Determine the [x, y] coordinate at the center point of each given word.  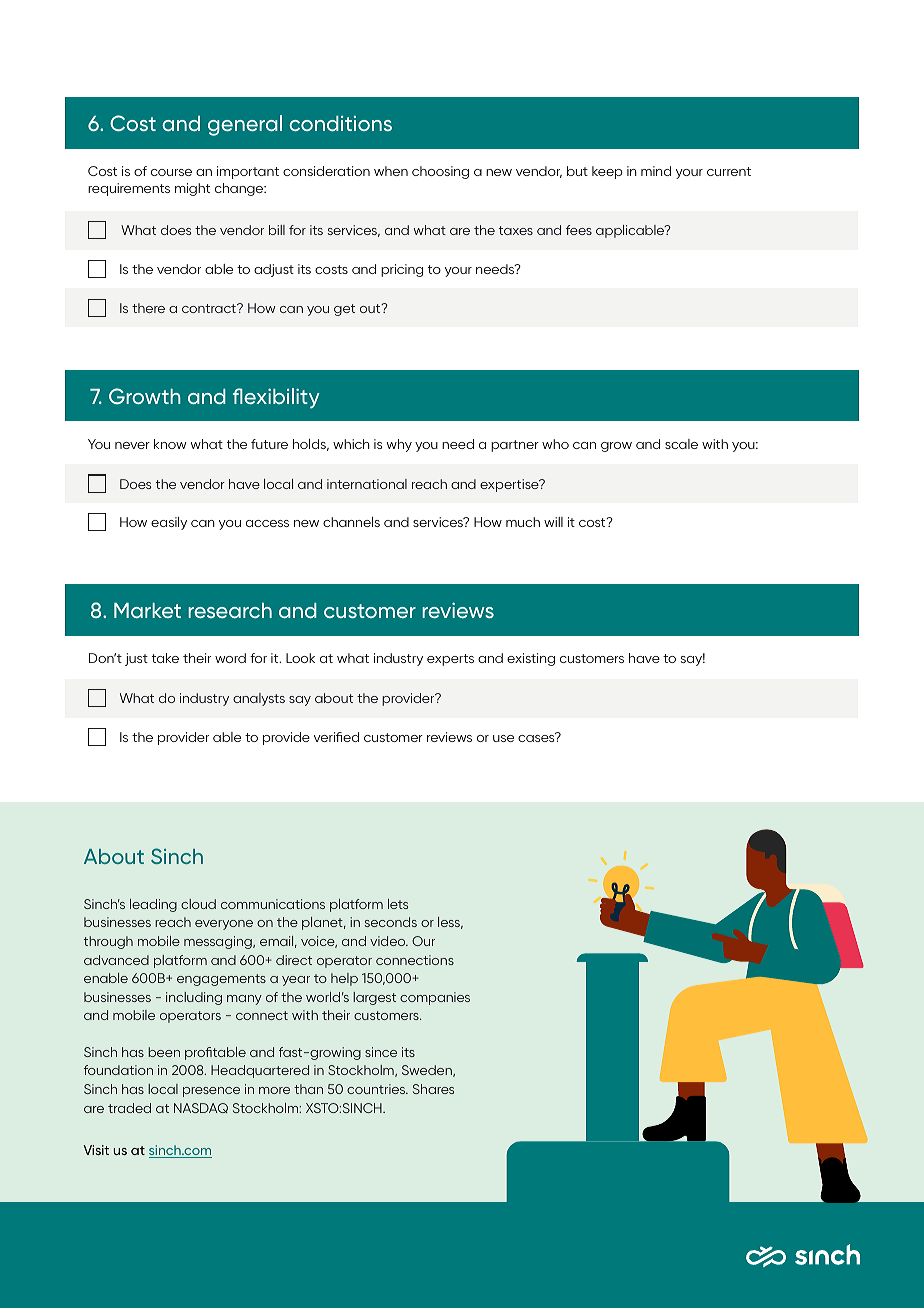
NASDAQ [201, 1108]
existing [531, 659]
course [171, 172]
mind [656, 171]
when [391, 171]
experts [450, 660]
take [165, 658]
